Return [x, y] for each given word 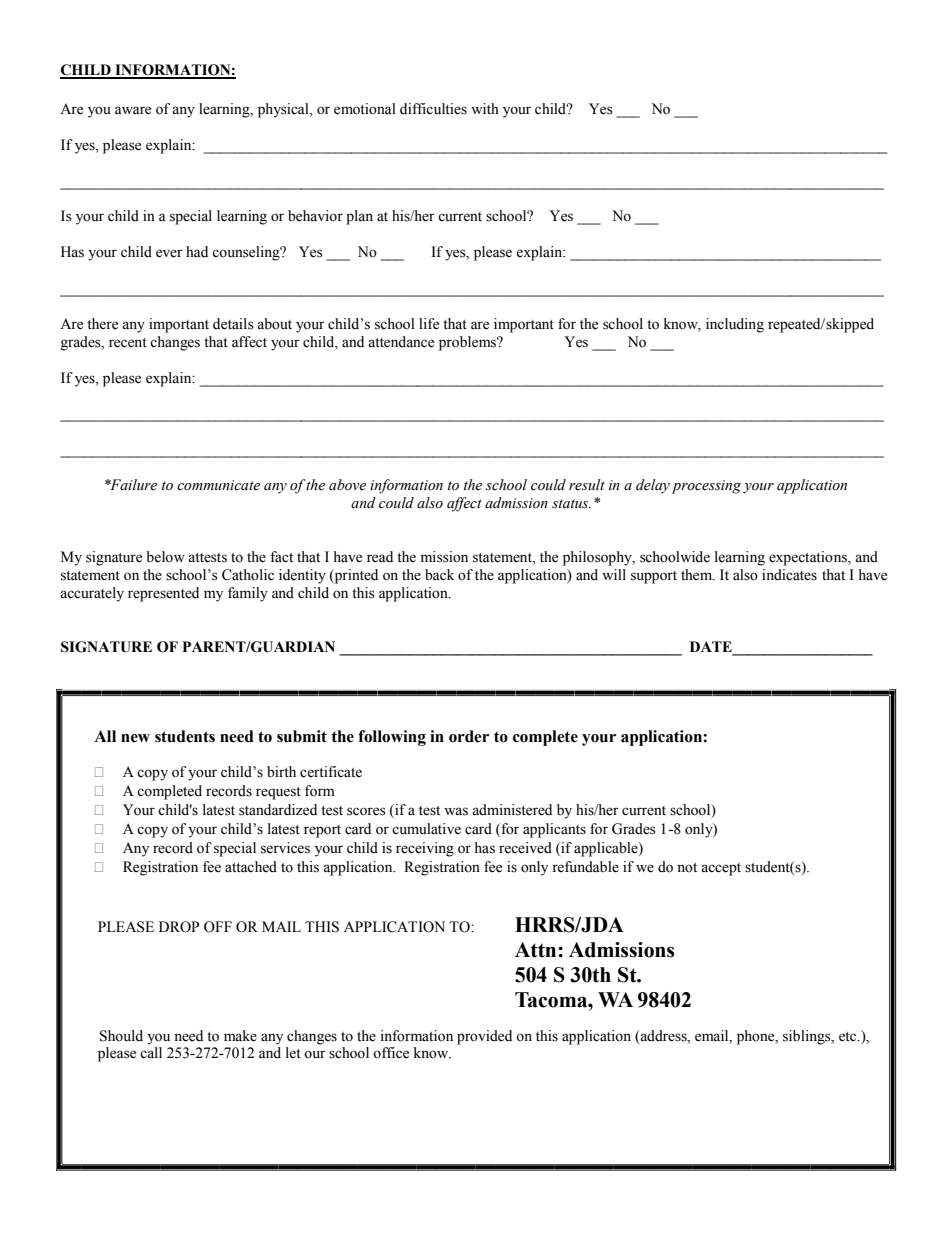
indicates [789, 575]
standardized [278, 810]
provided [484, 1037]
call [151, 1053]
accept [721, 869]
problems [468, 343]
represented [163, 594]
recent [128, 343]
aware [133, 110]
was [456, 811]
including [735, 325]
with [485, 108]
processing [706, 487]
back [439, 575]
